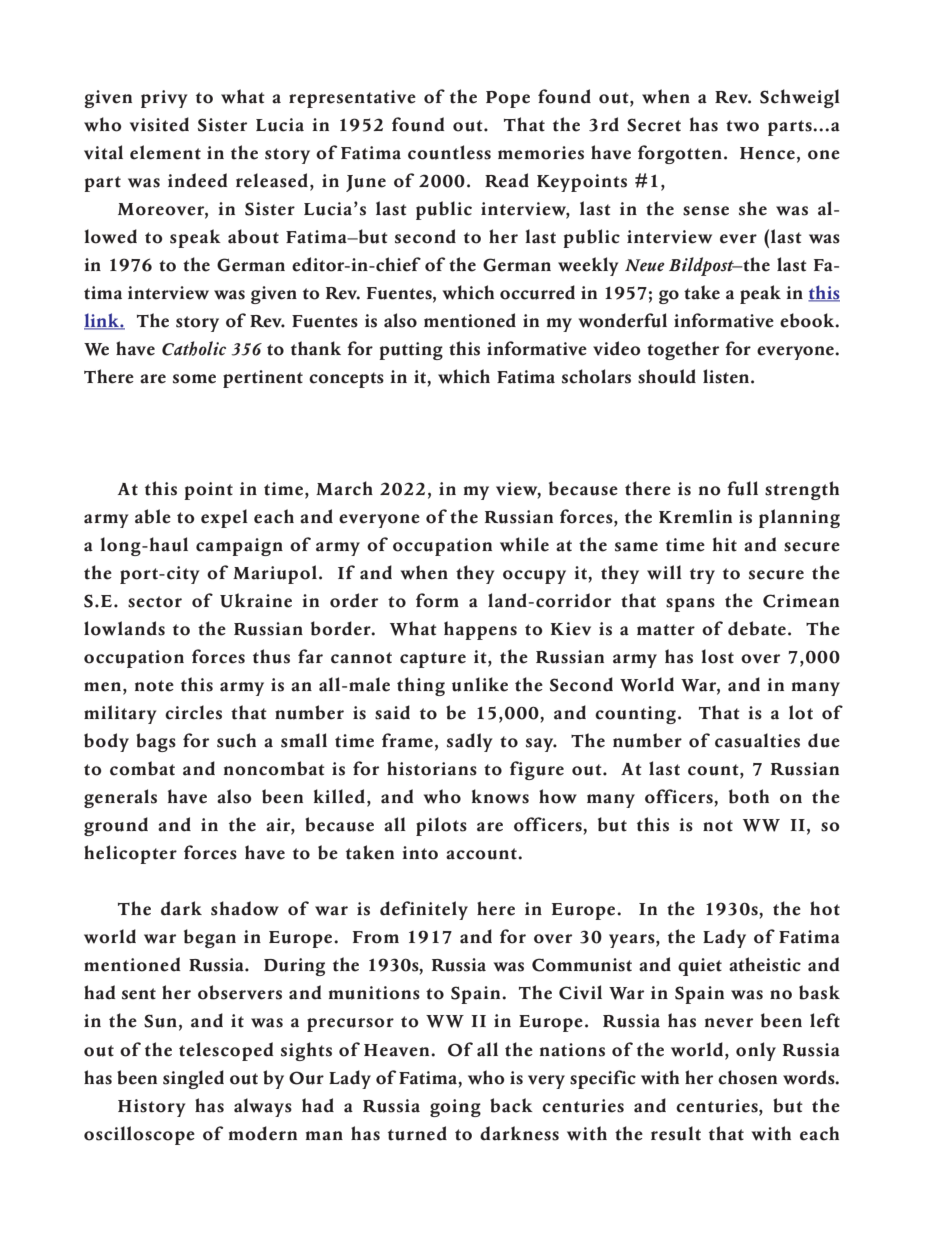  Describe the element at coordinates (742, 126) in the screenshot. I see `two` at that location.
